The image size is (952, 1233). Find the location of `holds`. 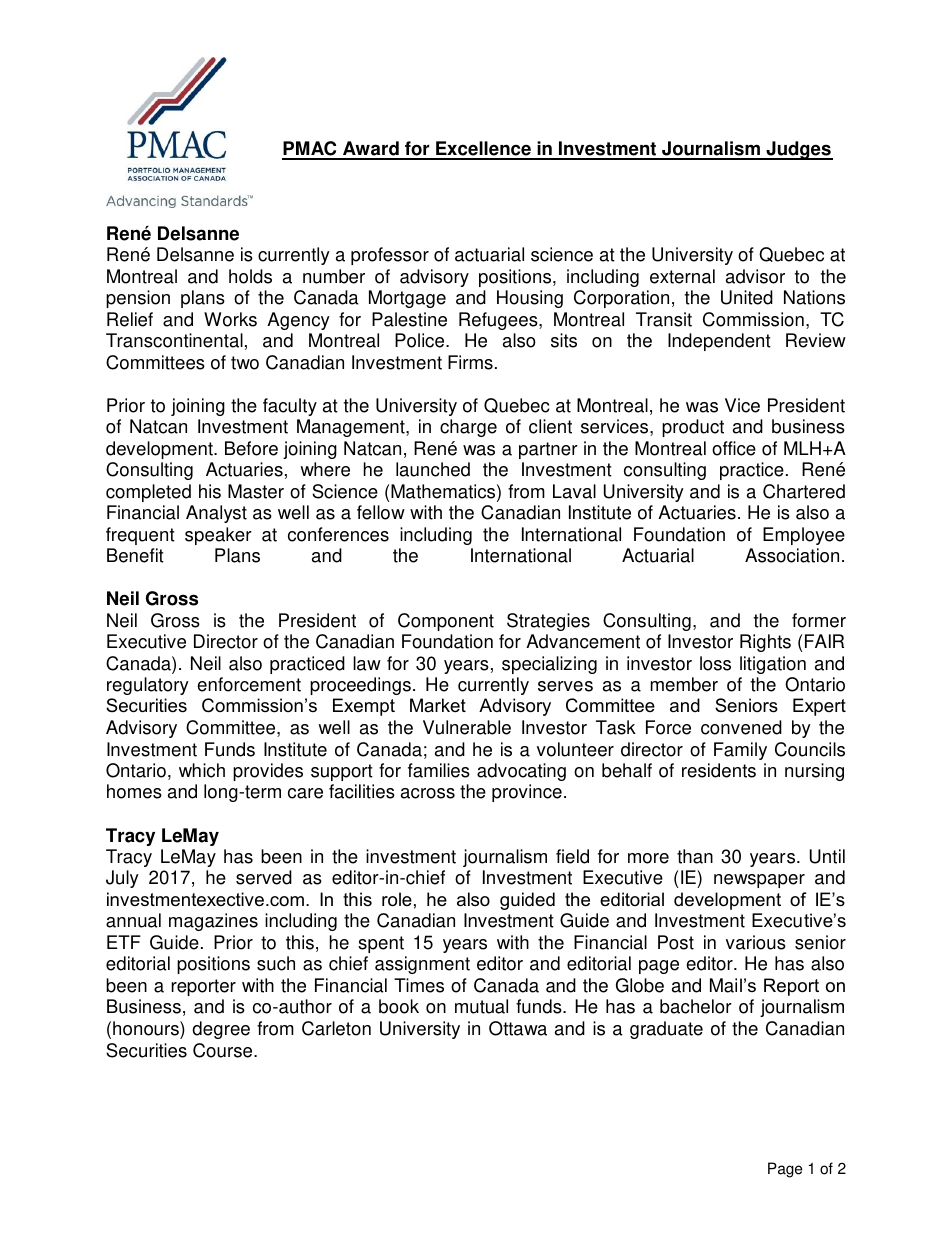

holds is located at coordinates (250, 276).
